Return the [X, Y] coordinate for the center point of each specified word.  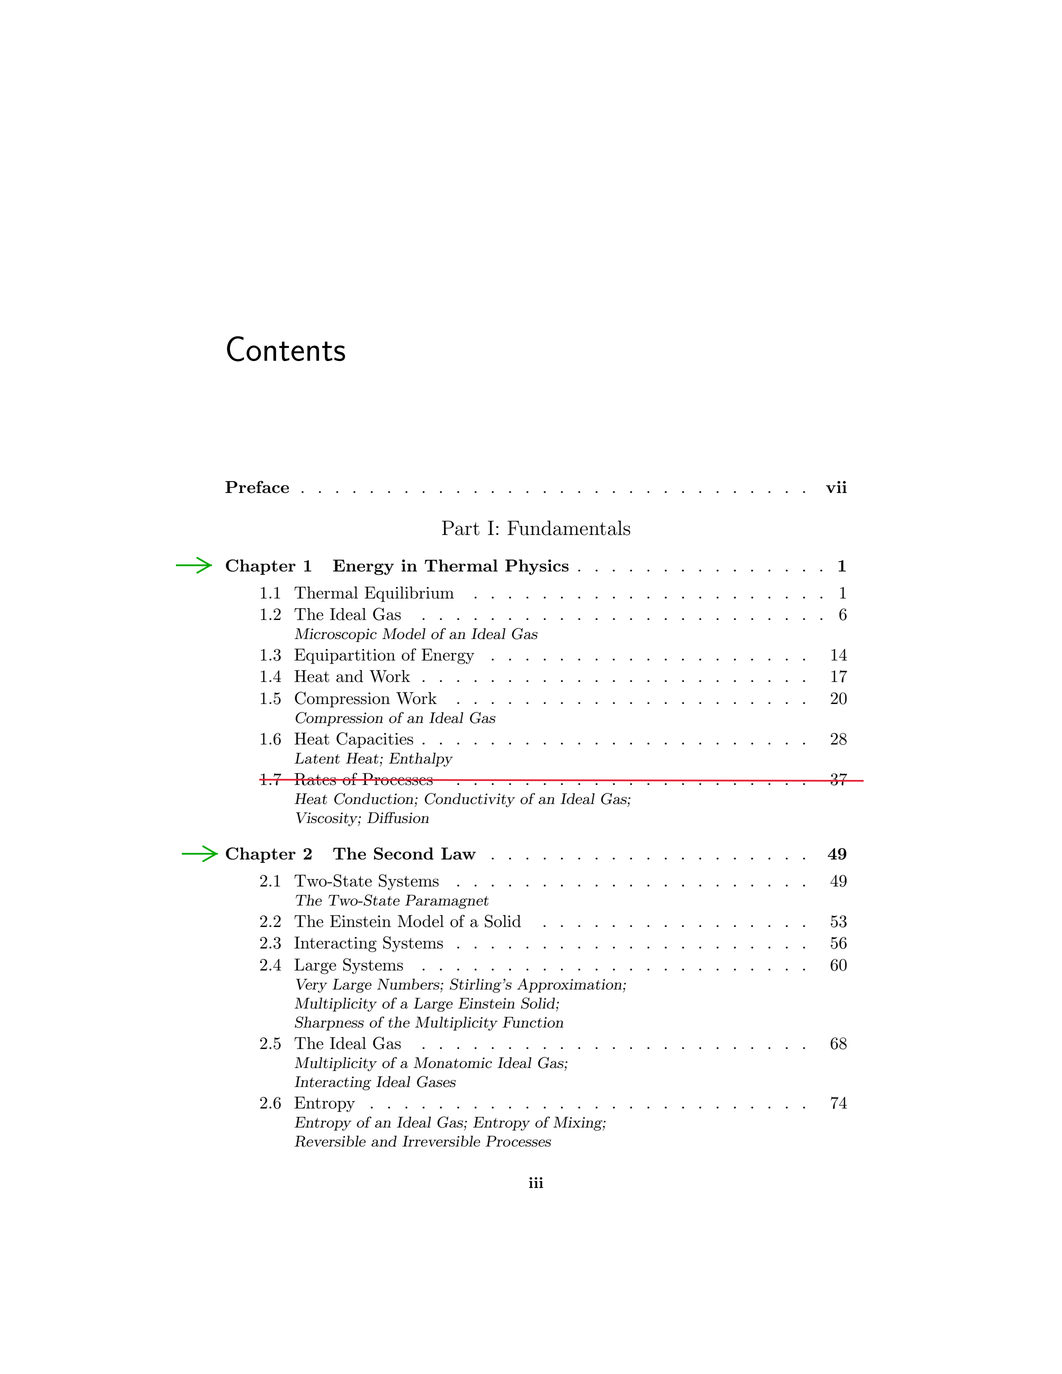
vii [836, 487]
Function [533, 1022]
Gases [436, 1082]
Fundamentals [569, 528]
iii [536, 1182]
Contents [286, 349]
